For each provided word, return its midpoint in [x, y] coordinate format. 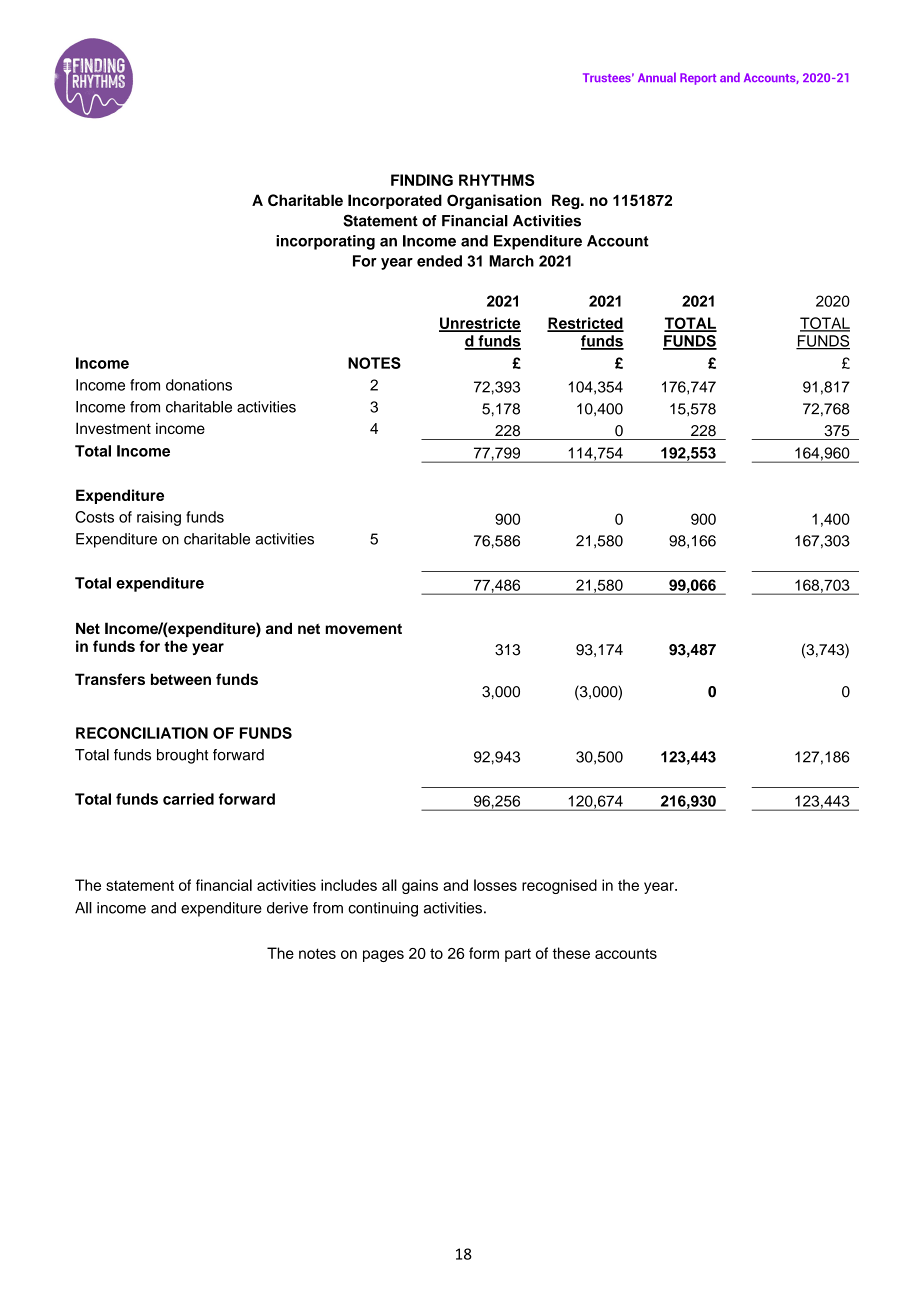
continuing [383, 909]
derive [287, 908]
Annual [657, 77]
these [571, 953]
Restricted [585, 324]
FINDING [422, 180]
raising [159, 518]
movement [363, 629]
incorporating [325, 242]
